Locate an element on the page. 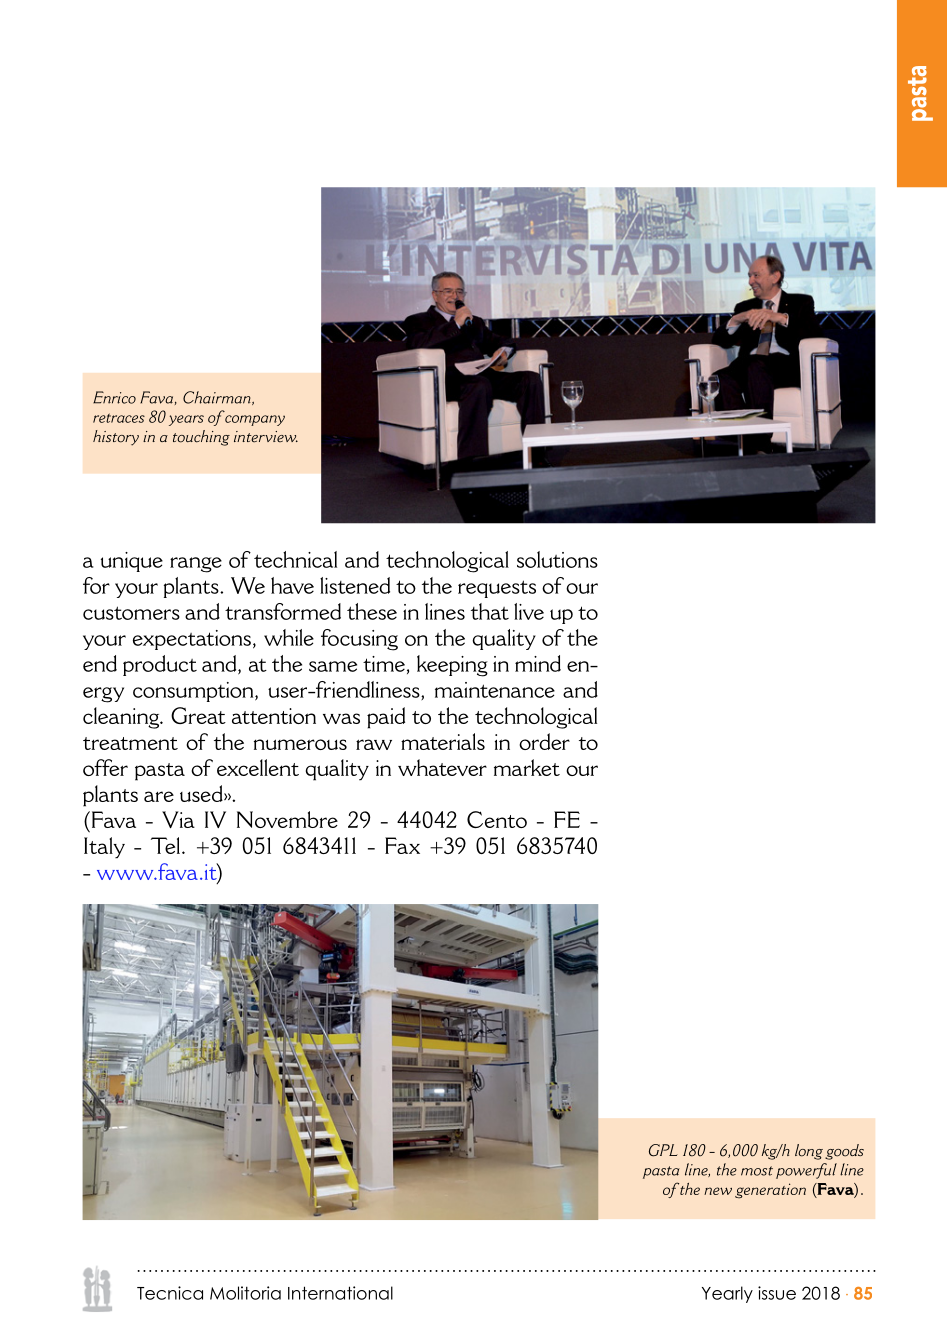 The width and height of the image is (947, 1344). issue is located at coordinates (777, 1293).
